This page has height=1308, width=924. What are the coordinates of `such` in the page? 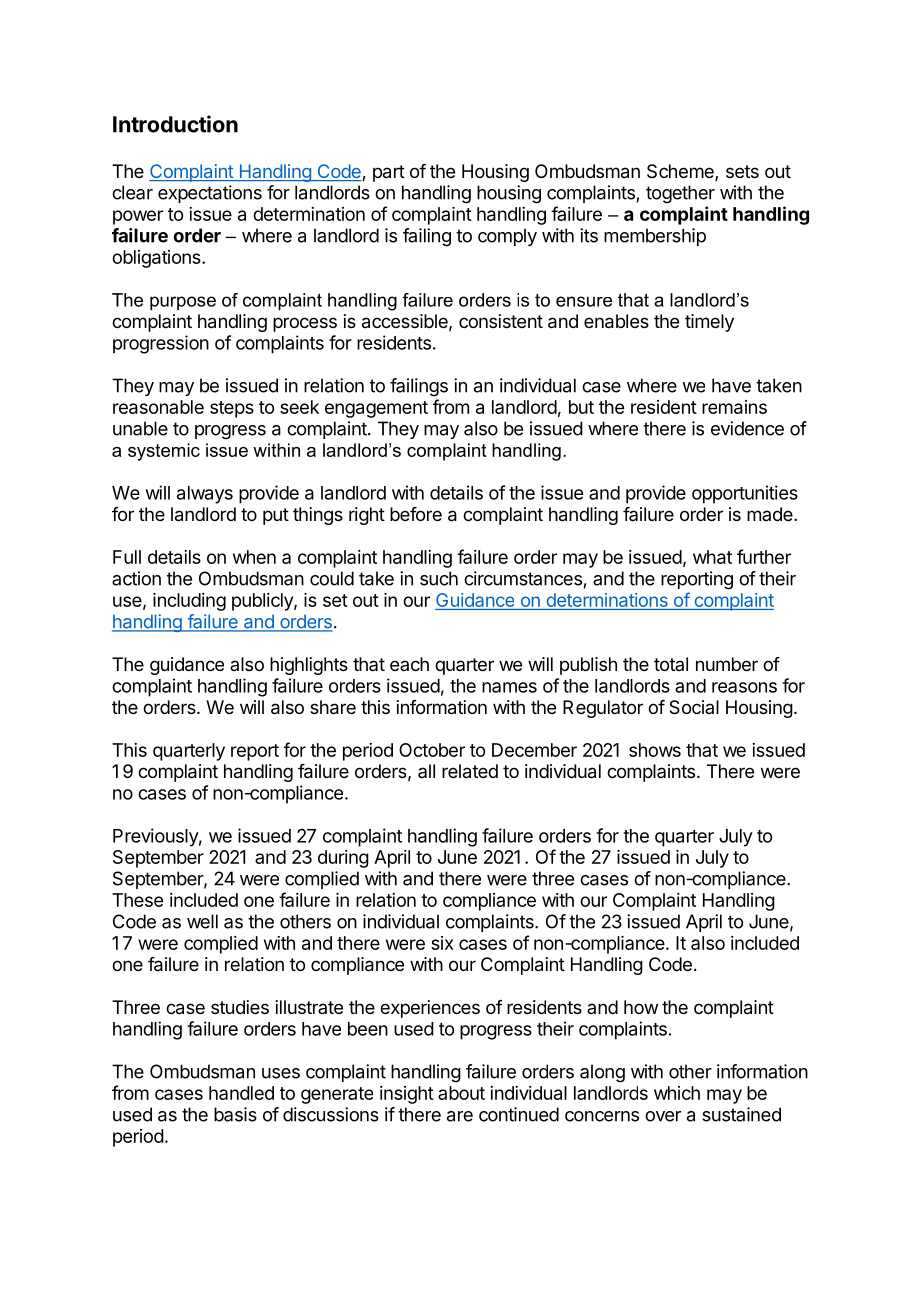 It's located at (439, 578).
